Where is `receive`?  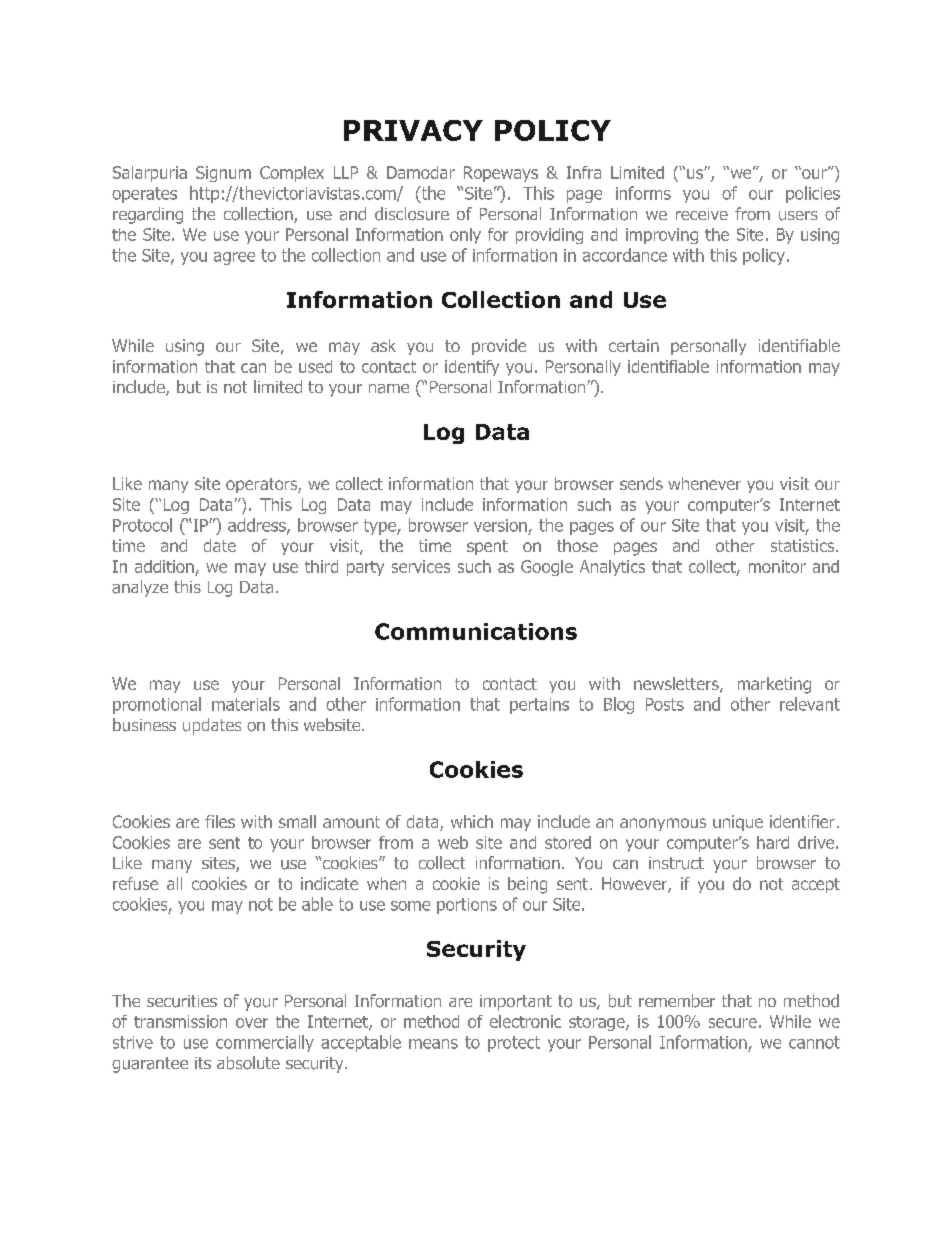
receive is located at coordinates (702, 214).
